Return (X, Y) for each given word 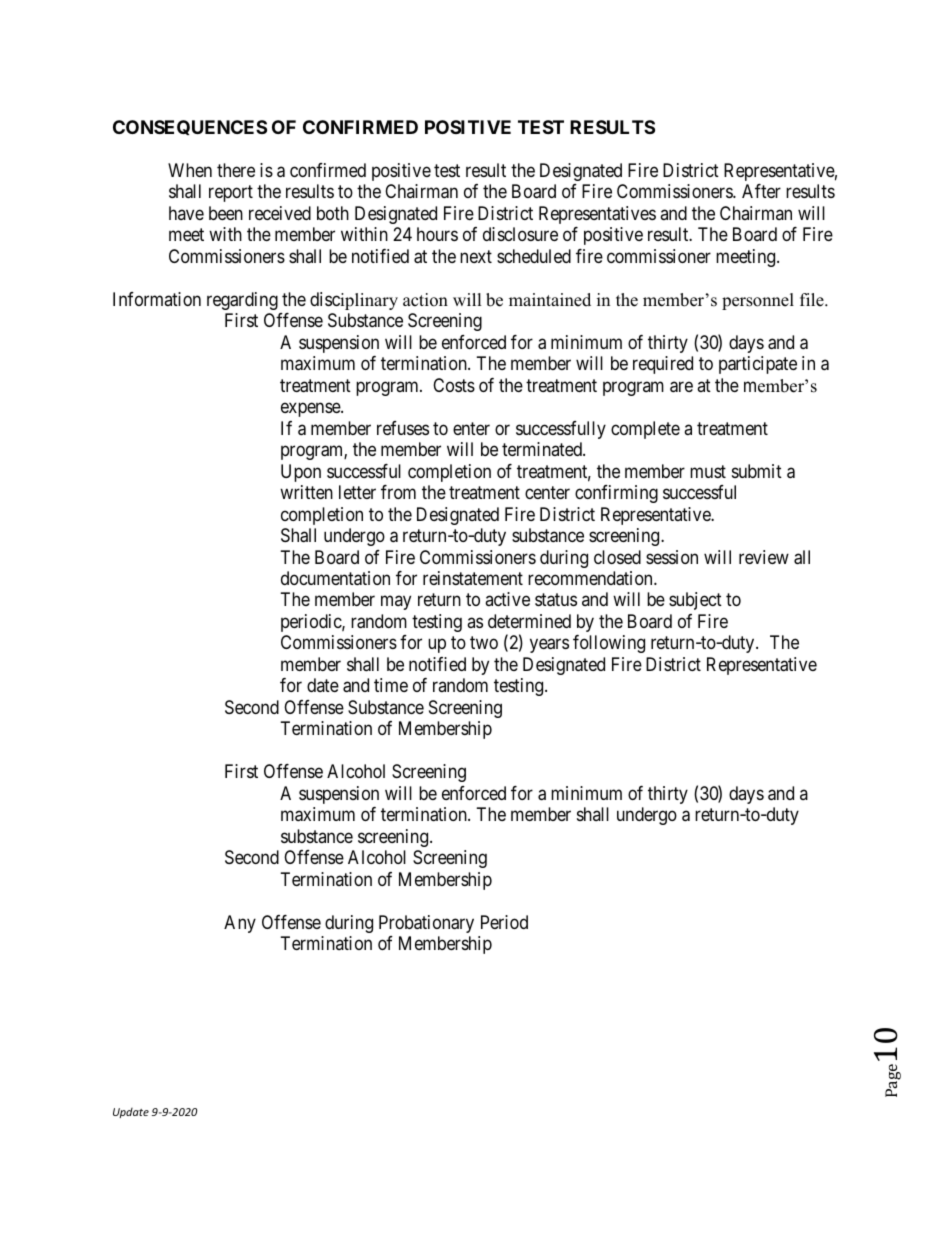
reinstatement (473, 578)
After (761, 191)
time (391, 685)
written (306, 492)
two (484, 643)
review (764, 557)
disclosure (520, 234)
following (609, 644)
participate (758, 365)
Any (240, 924)
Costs (454, 385)
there (236, 170)
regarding (242, 301)
